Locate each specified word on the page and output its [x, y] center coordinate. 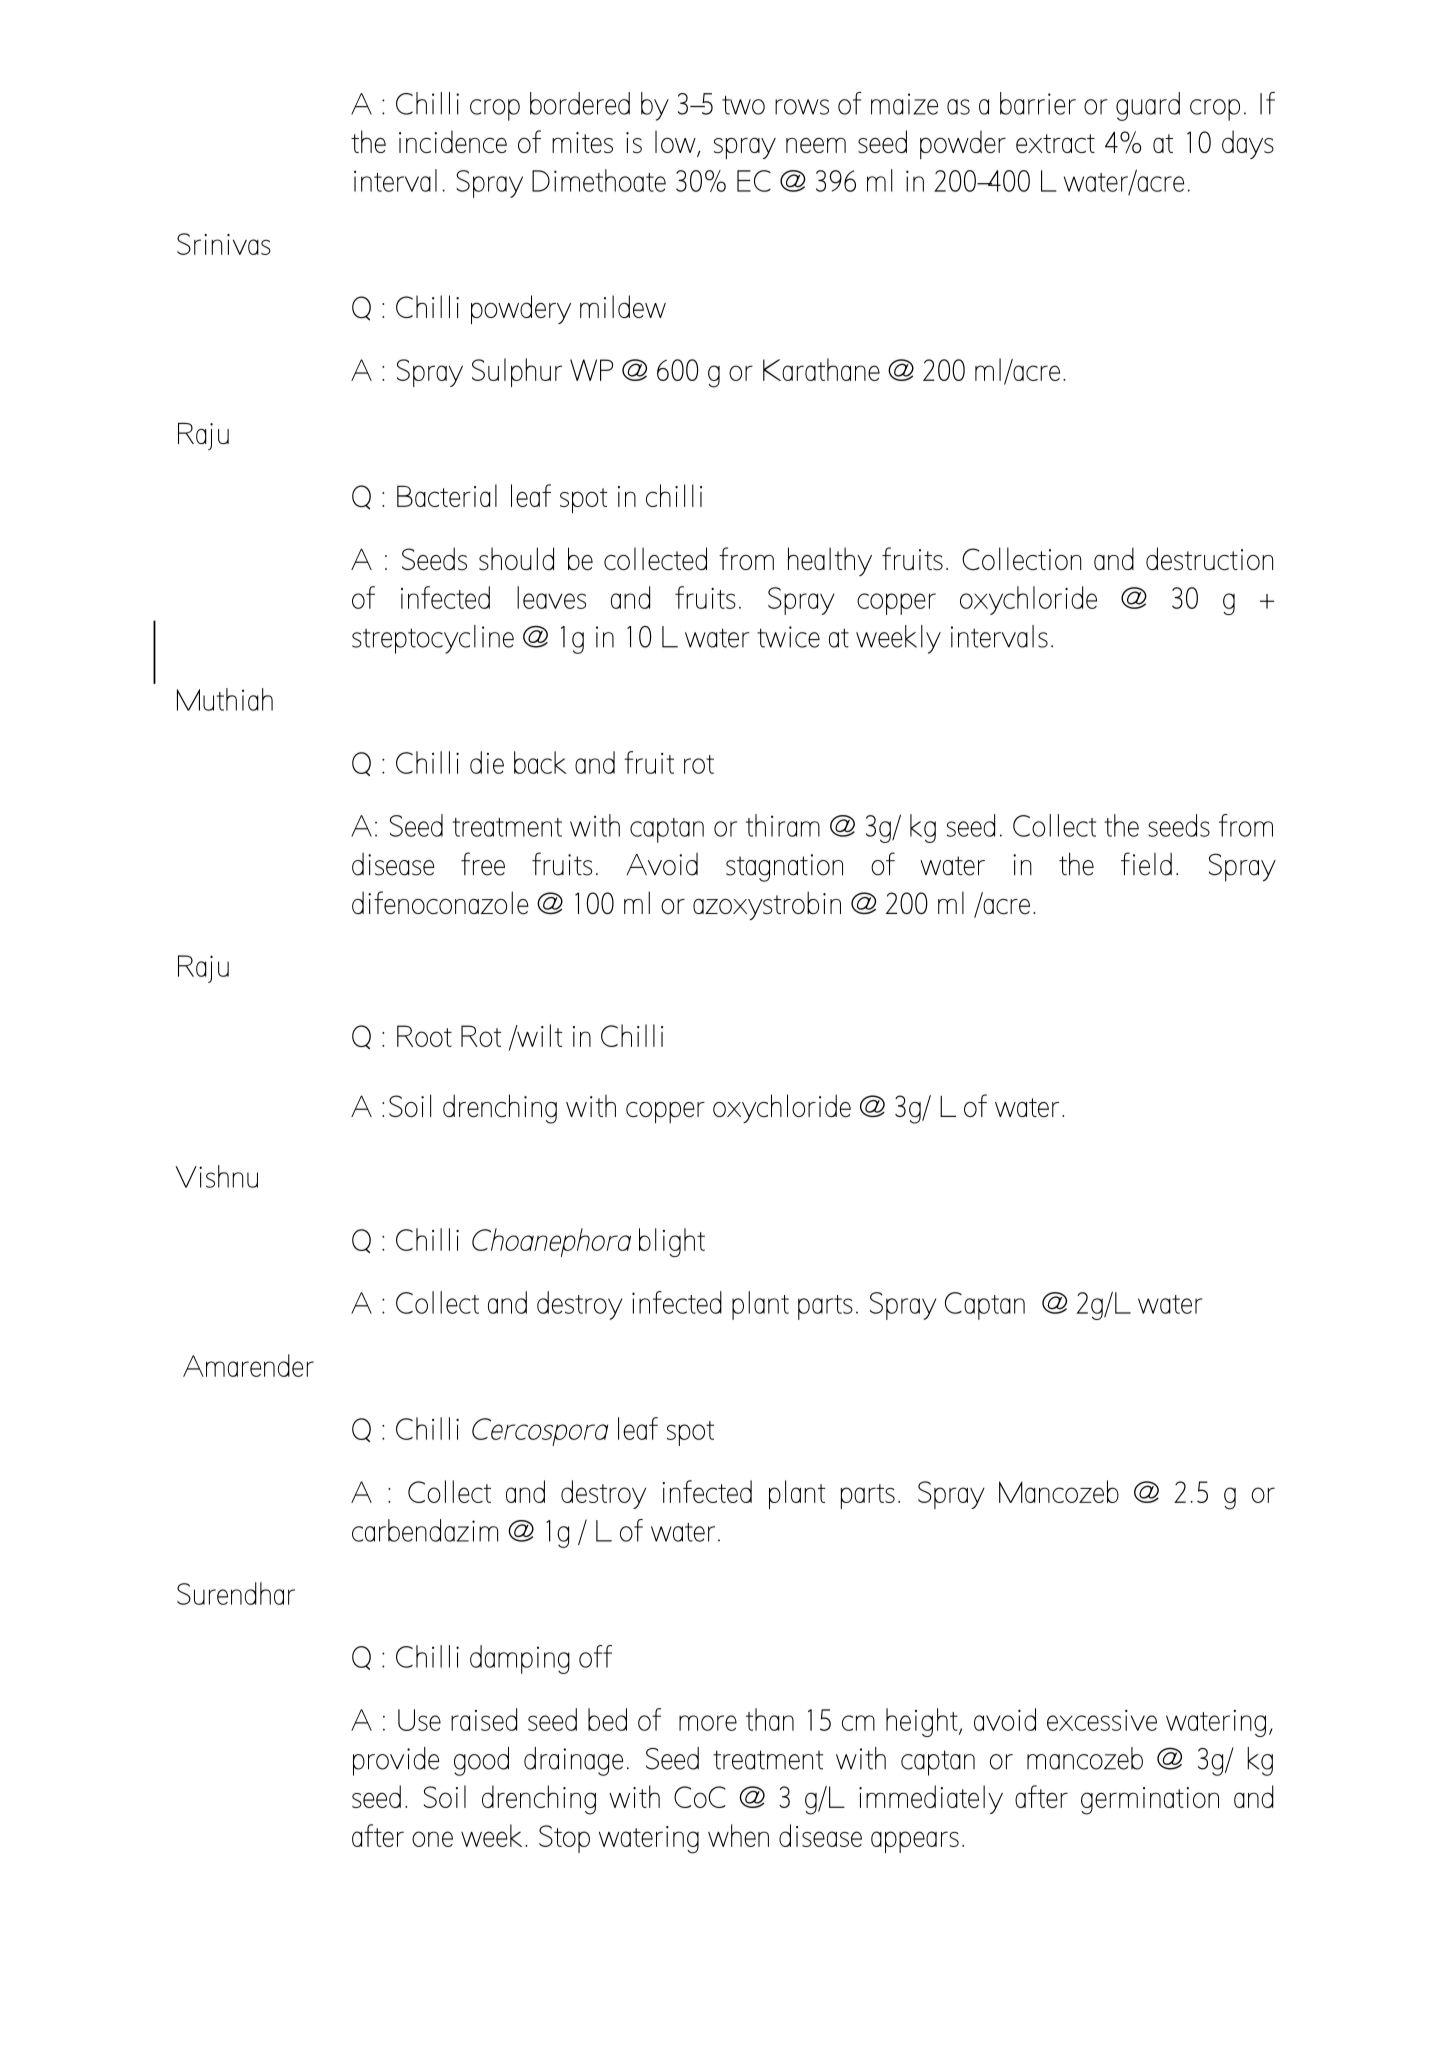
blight [672, 1242]
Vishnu [216, 1176]
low [676, 143]
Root [424, 1036]
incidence [453, 141]
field [1146, 864]
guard [1148, 106]
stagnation [784, 868]
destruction [1209, 559]
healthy [830, 561]
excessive [1102, 1720]
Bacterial [447, 495]
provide [396, 1761]
